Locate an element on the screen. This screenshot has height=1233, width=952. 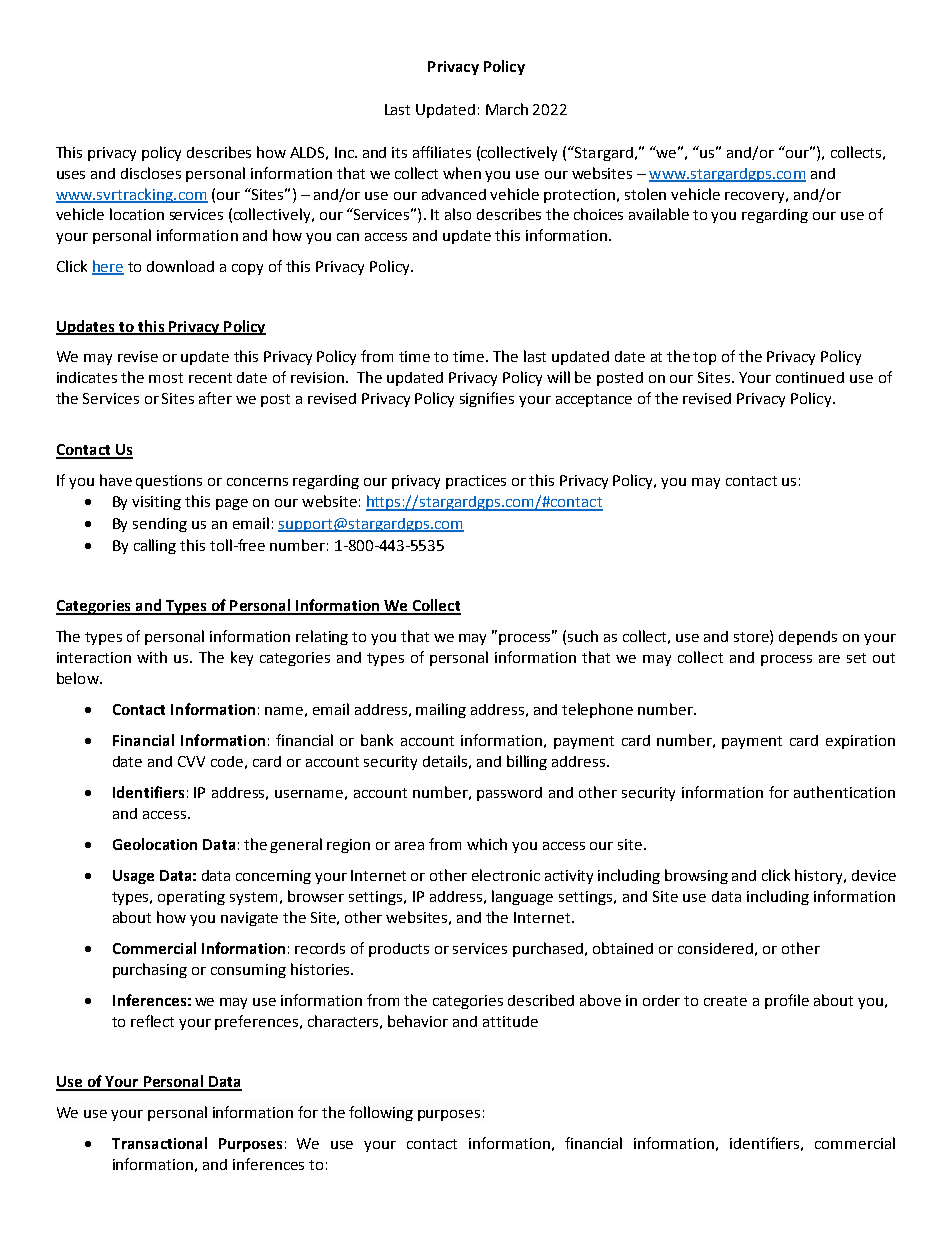
signifies is located at coordinates (487, 399).
